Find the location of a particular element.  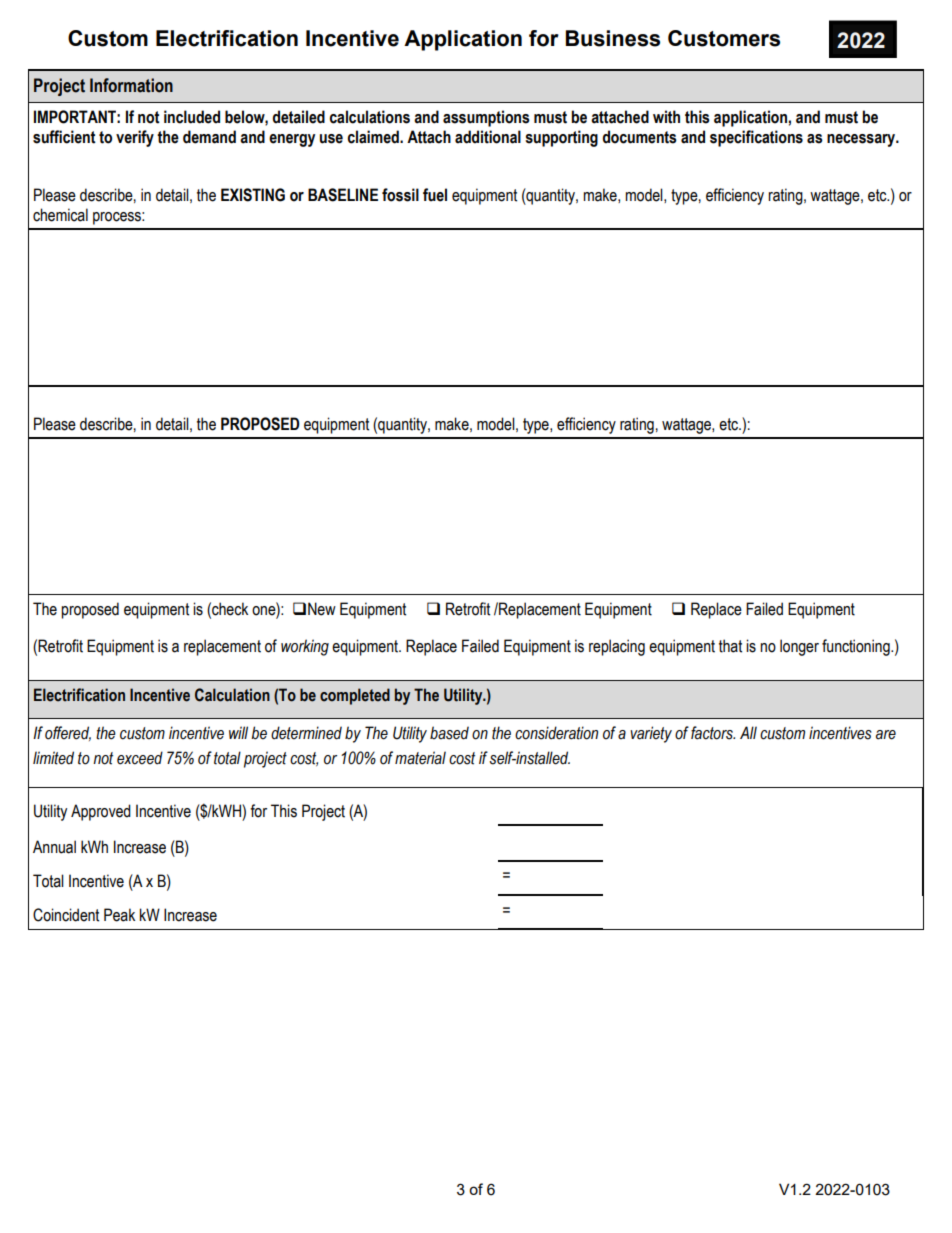

fuel is located at coordinates (435, 195).
